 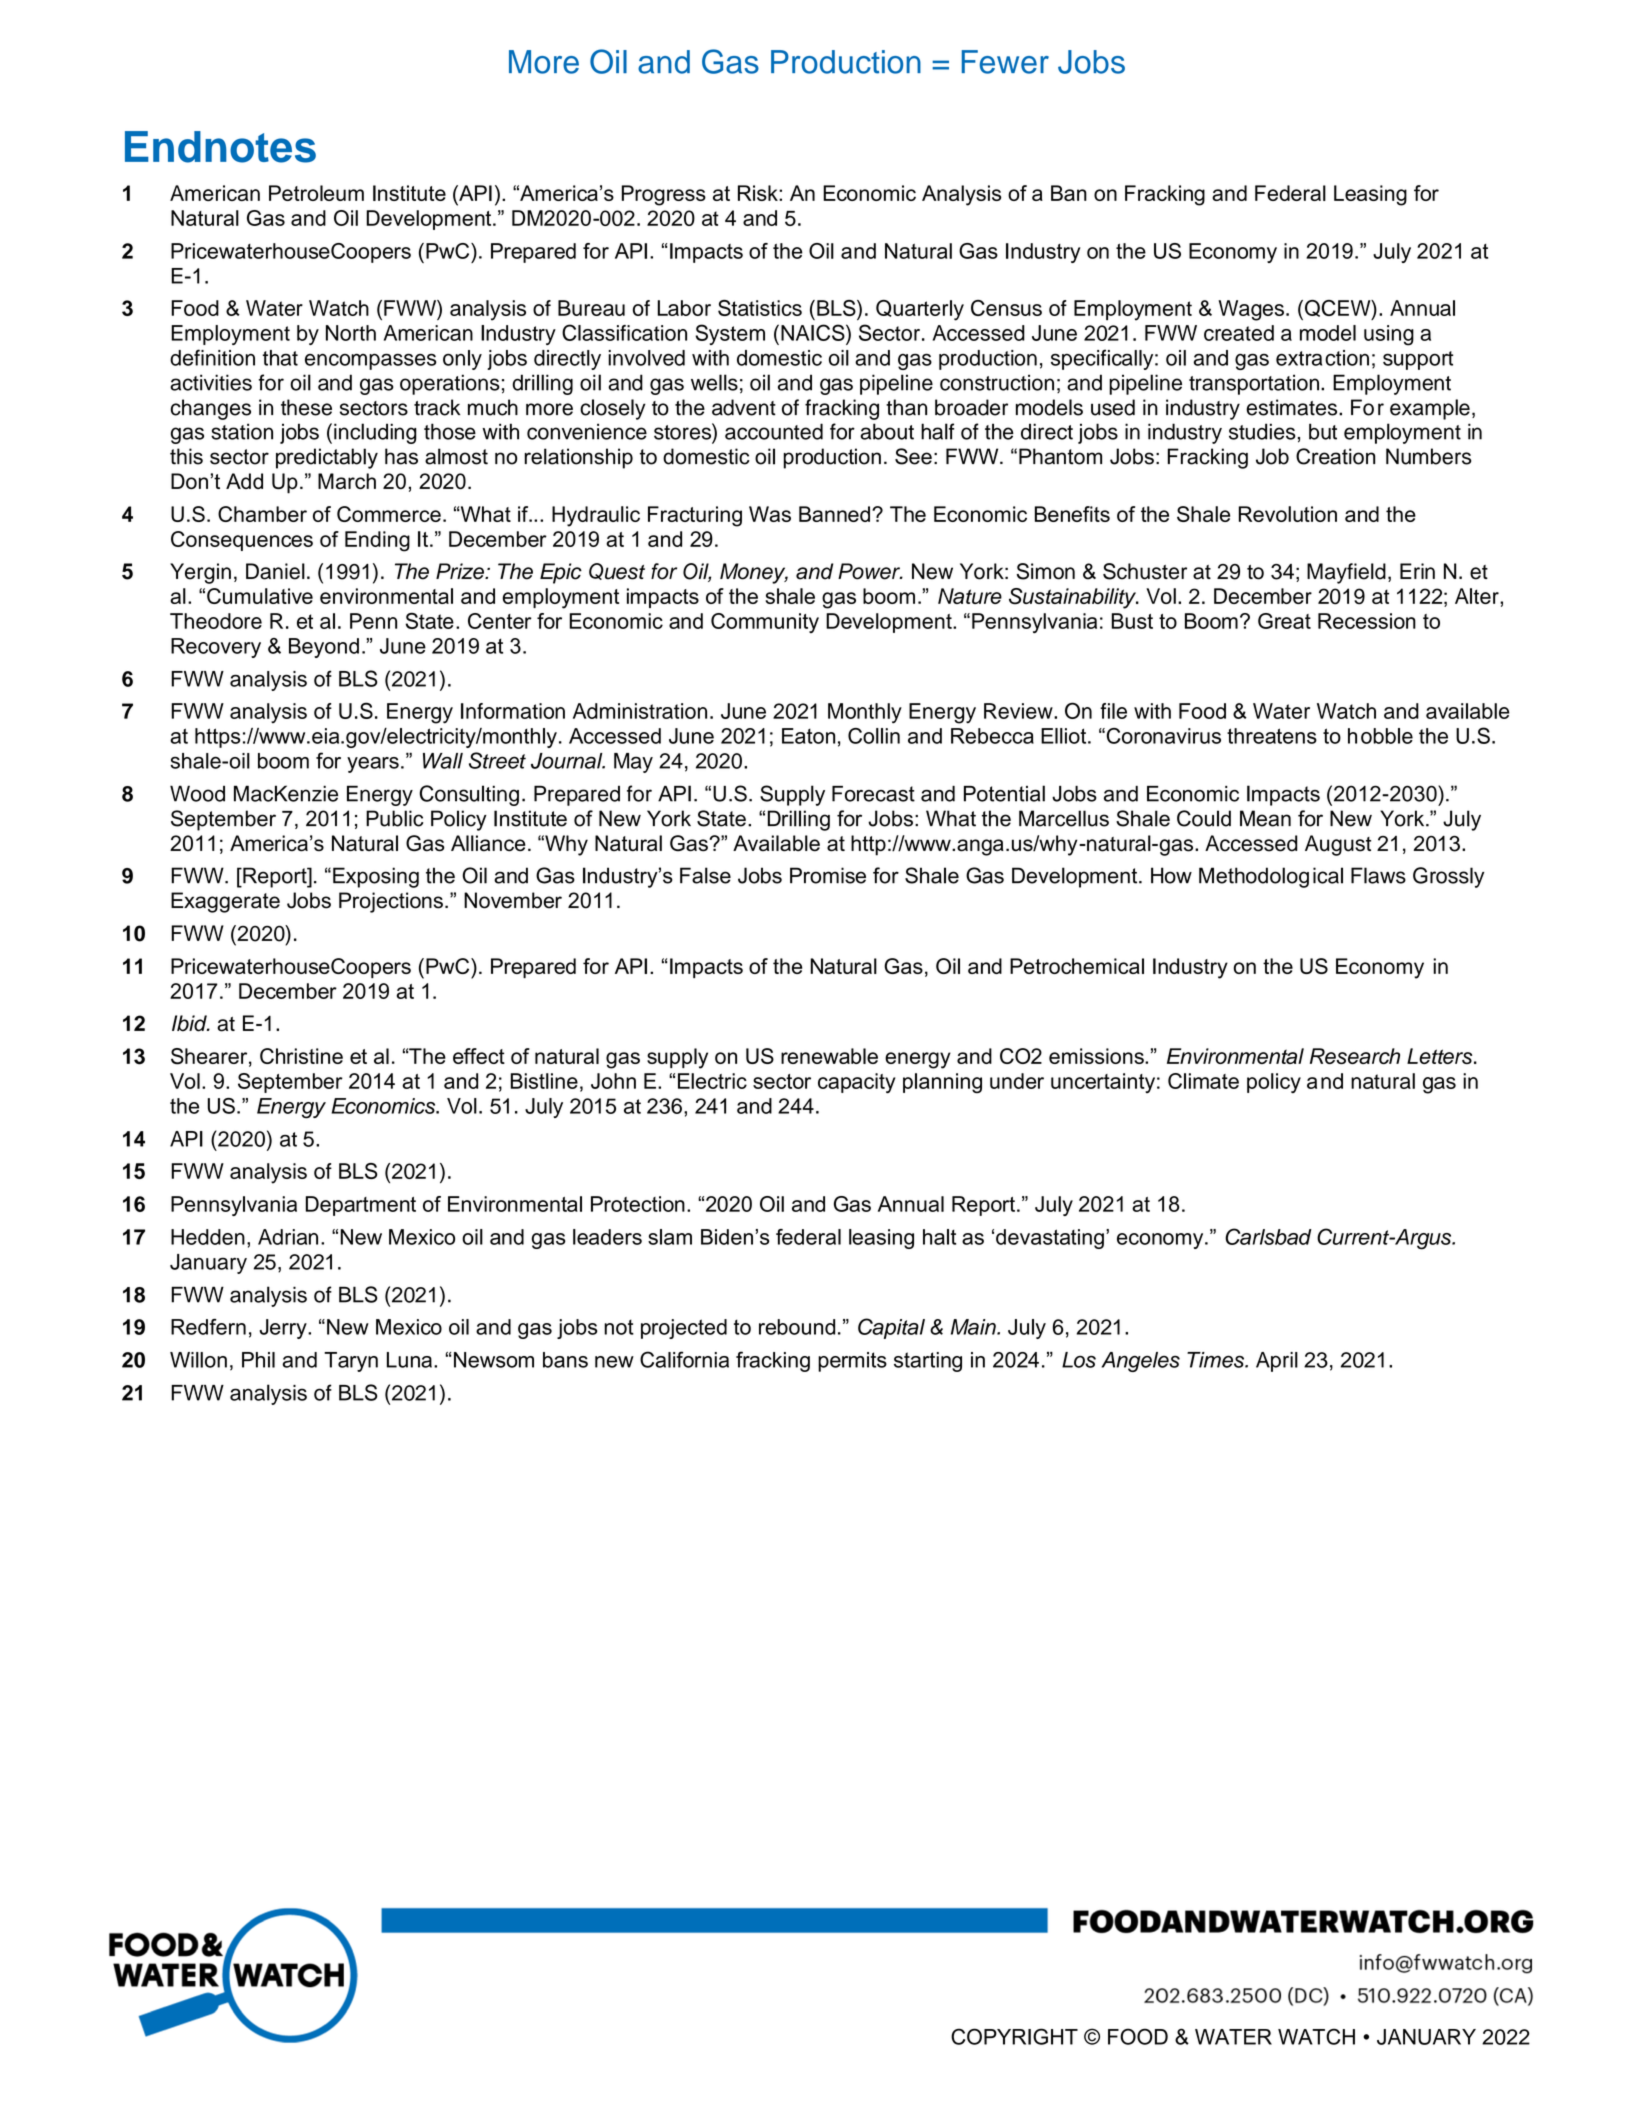 I want to click on starting, so click(x=928, y=1362).
